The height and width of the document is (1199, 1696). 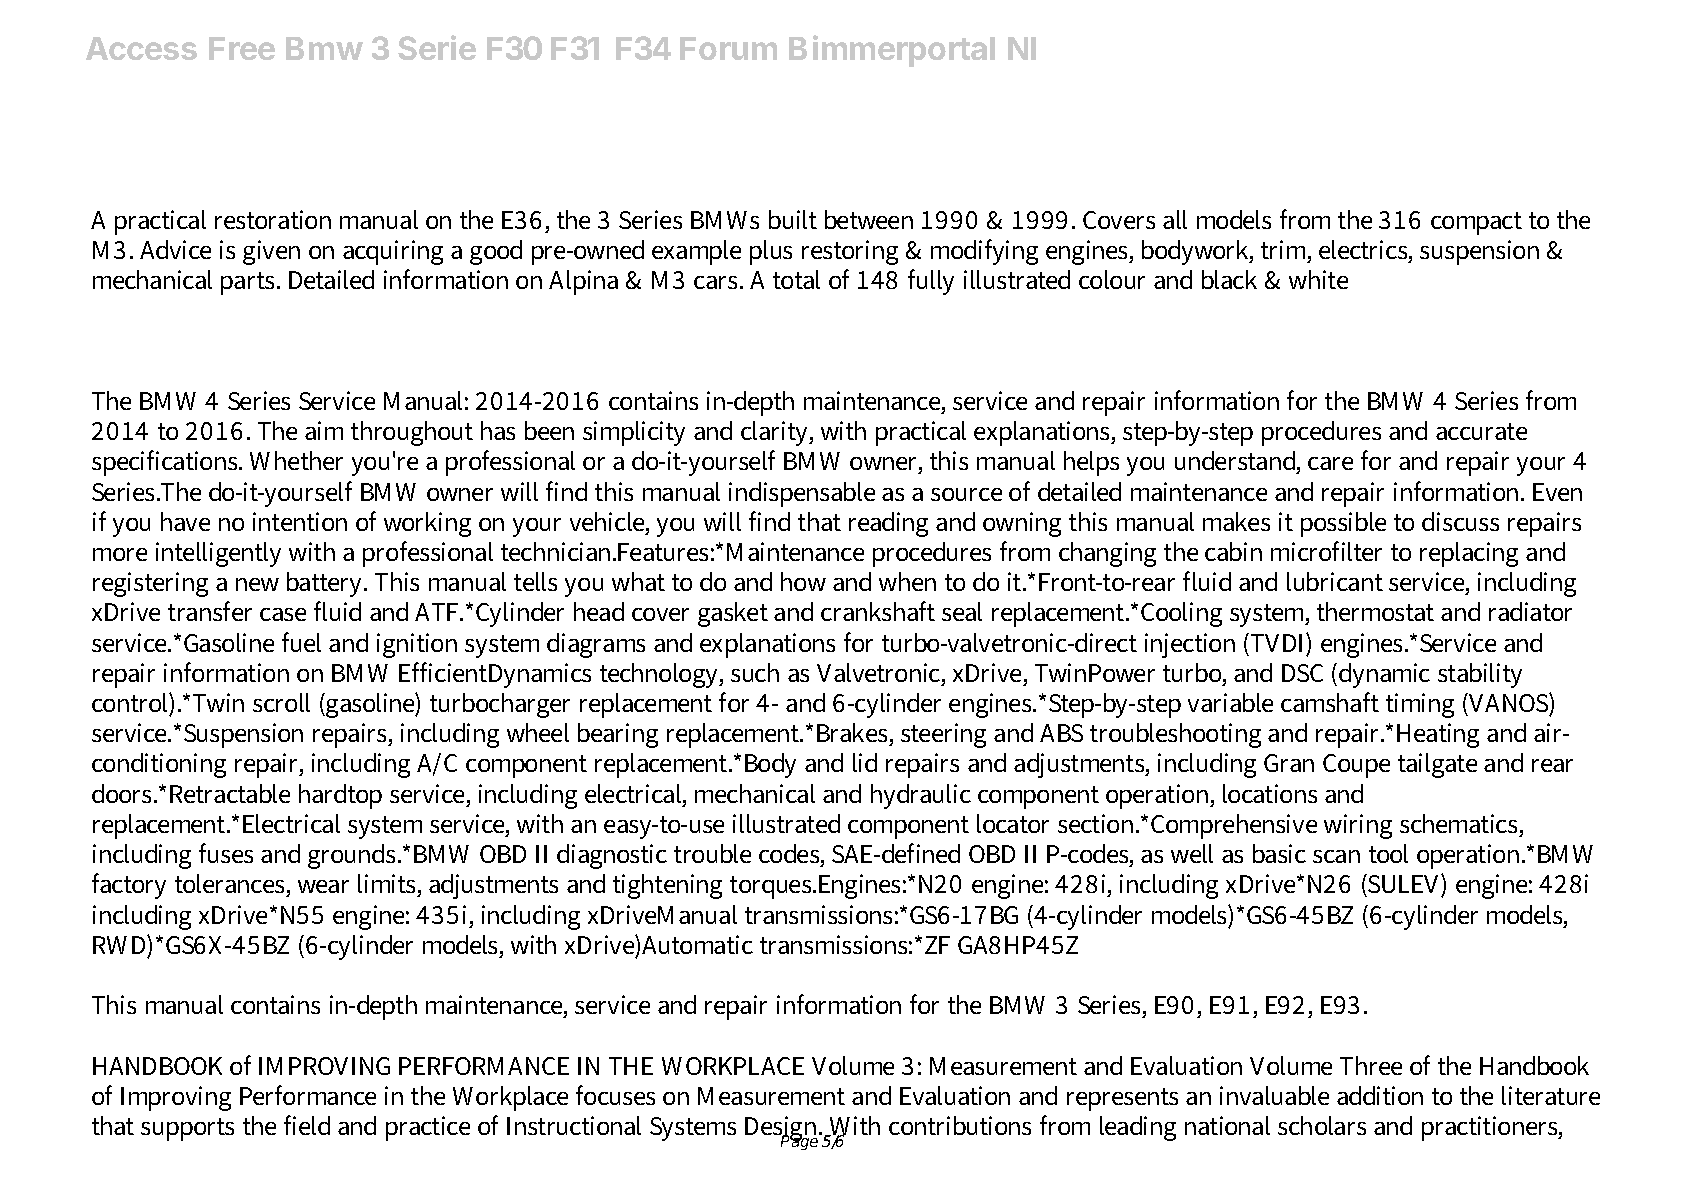 I want to click on how, so click(x=803, y=581).
